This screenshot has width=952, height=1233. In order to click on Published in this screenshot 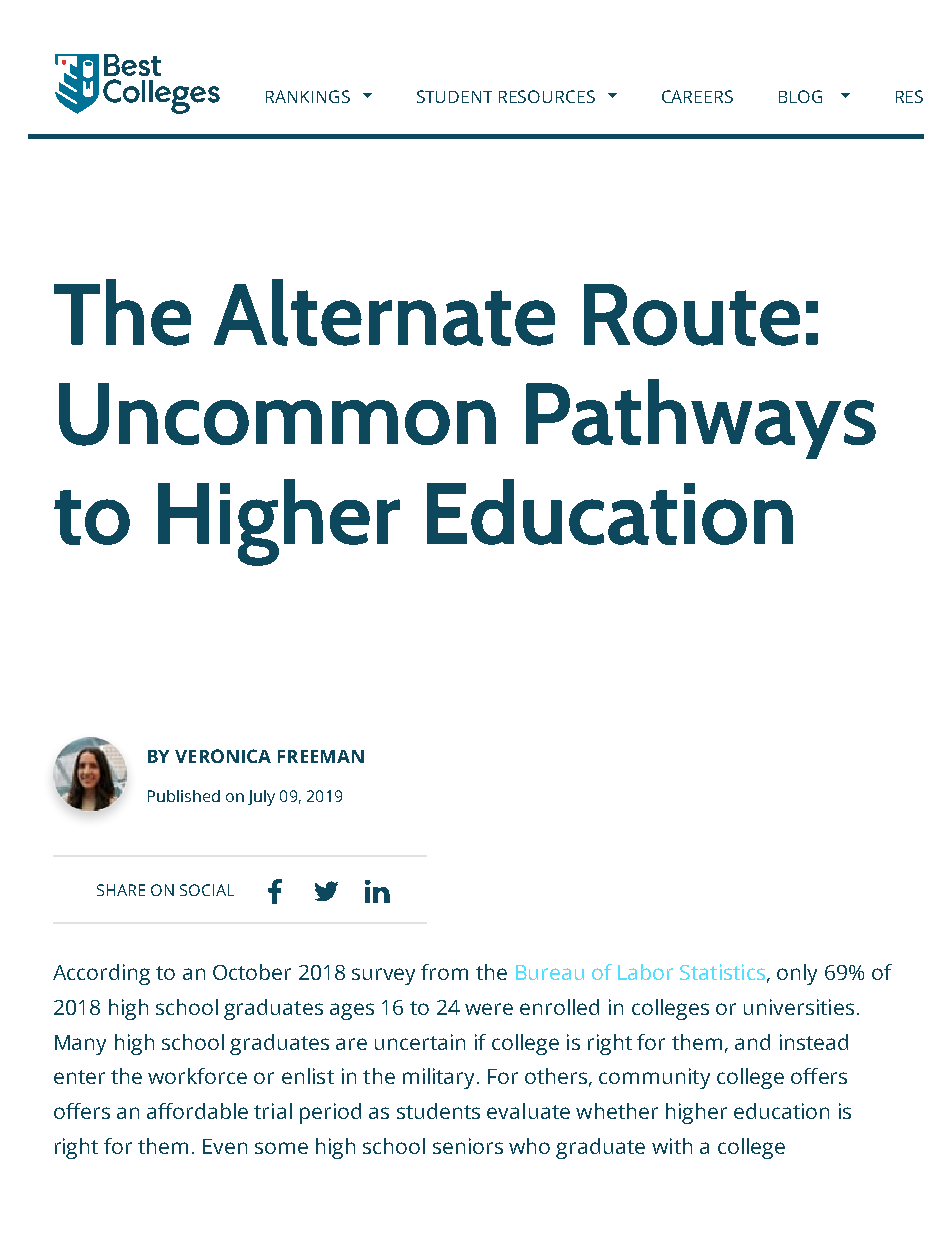, I will do `click(184, 796)`.
